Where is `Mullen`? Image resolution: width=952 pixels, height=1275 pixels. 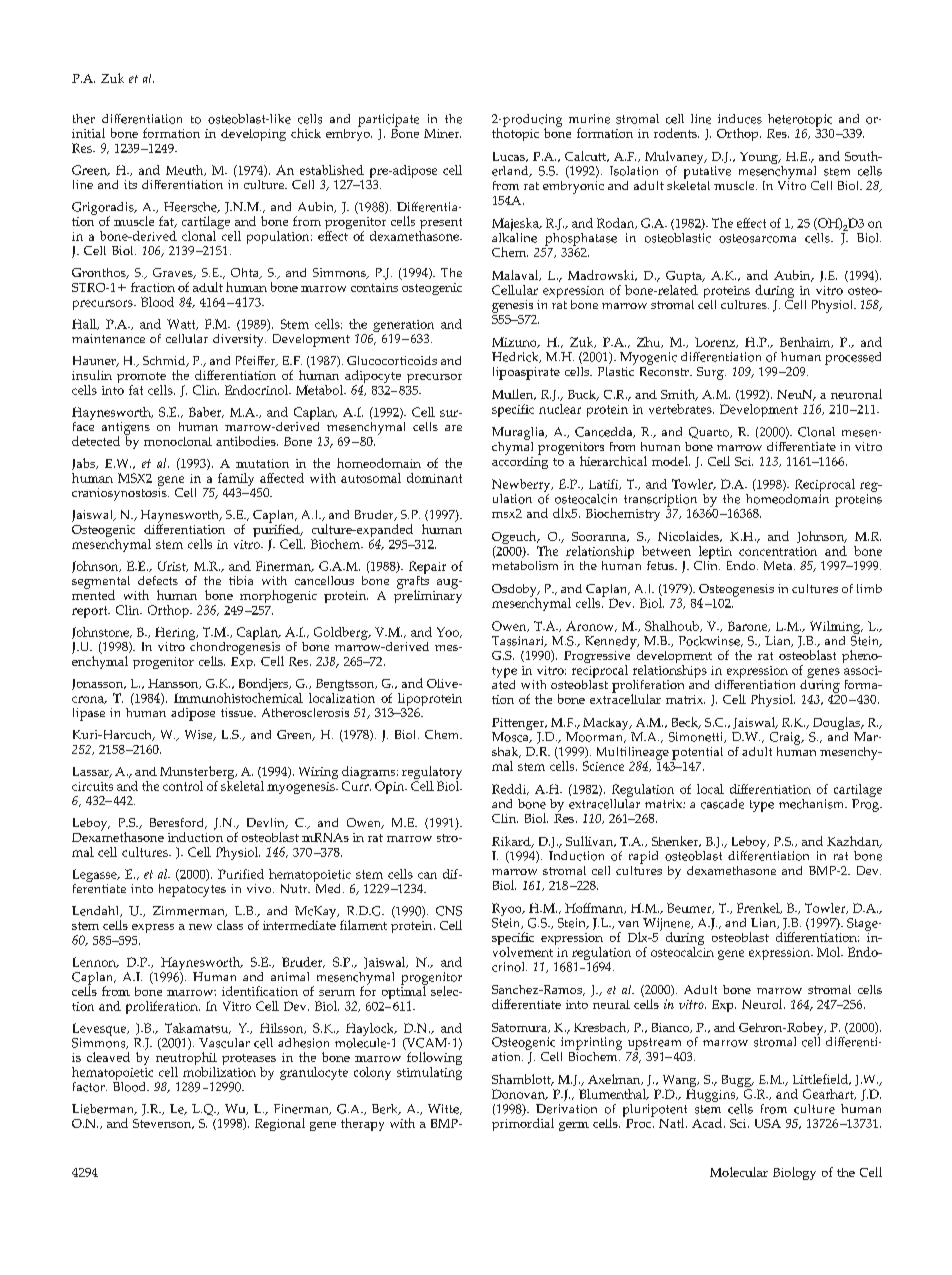
Mullen is located at coordinates (514, 394).
